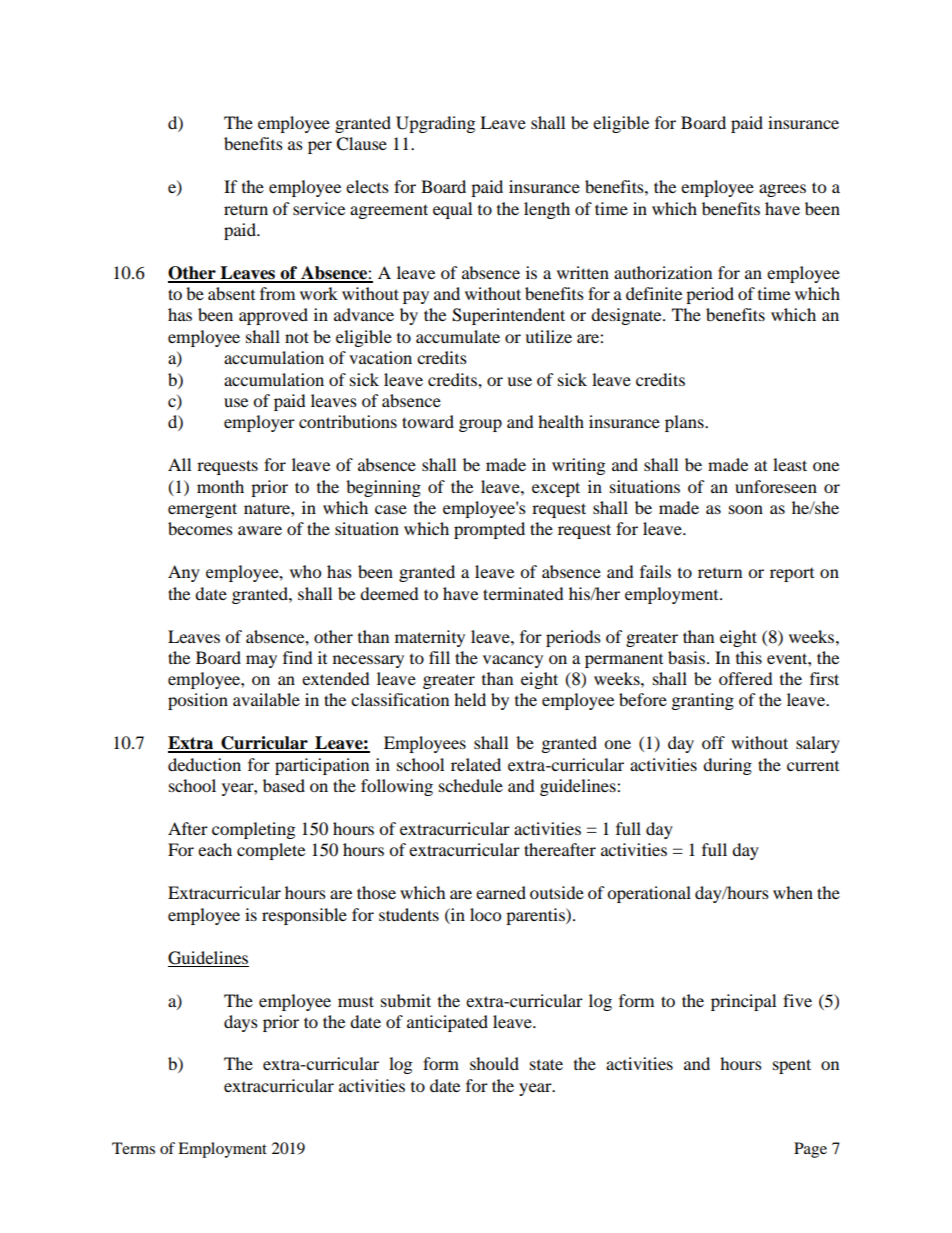 The width and height of the screenshot is (952, 1233). I want to click on Page, so click(810, 1150).
